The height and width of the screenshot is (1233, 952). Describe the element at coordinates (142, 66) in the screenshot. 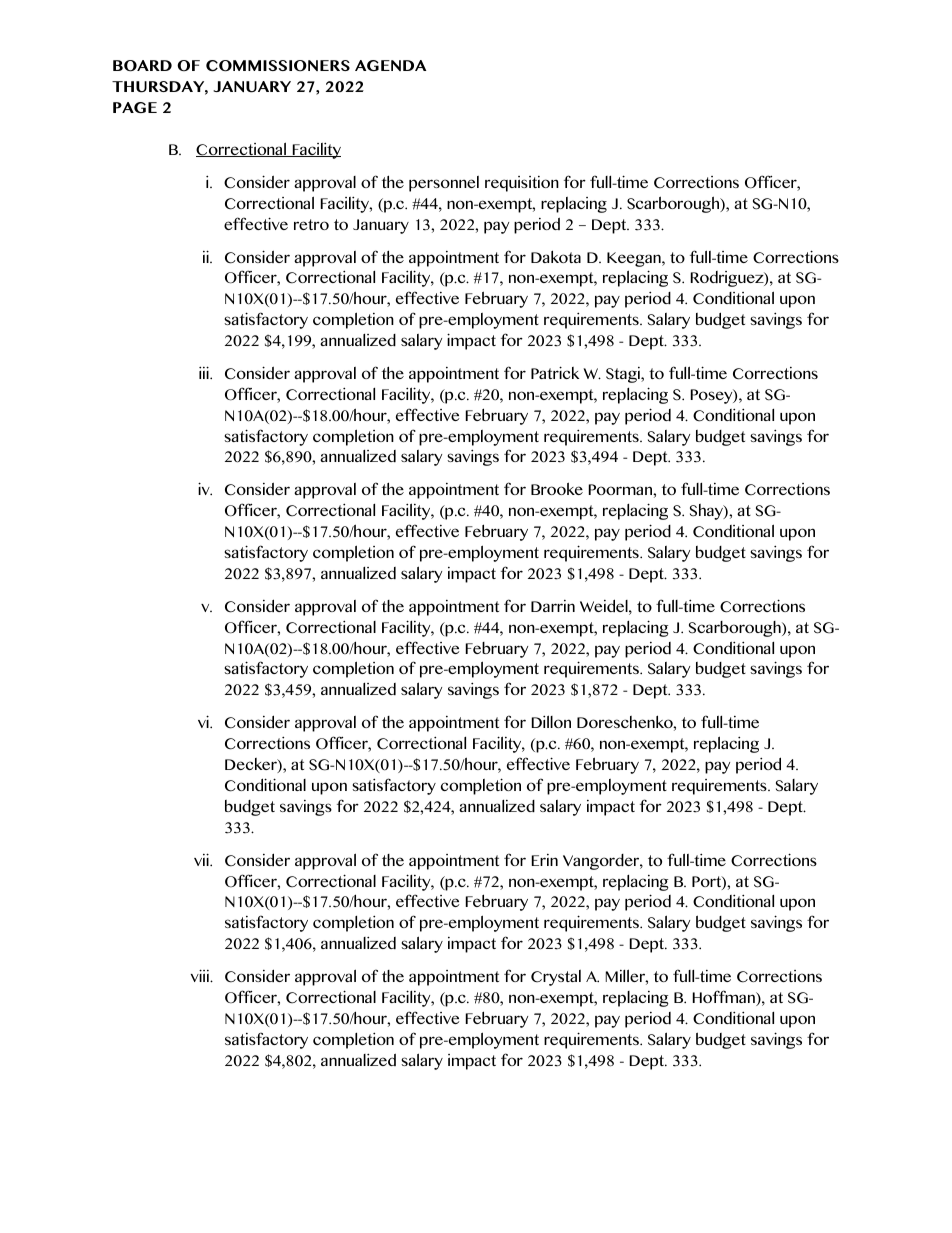

I see `BOARD` at that location.
